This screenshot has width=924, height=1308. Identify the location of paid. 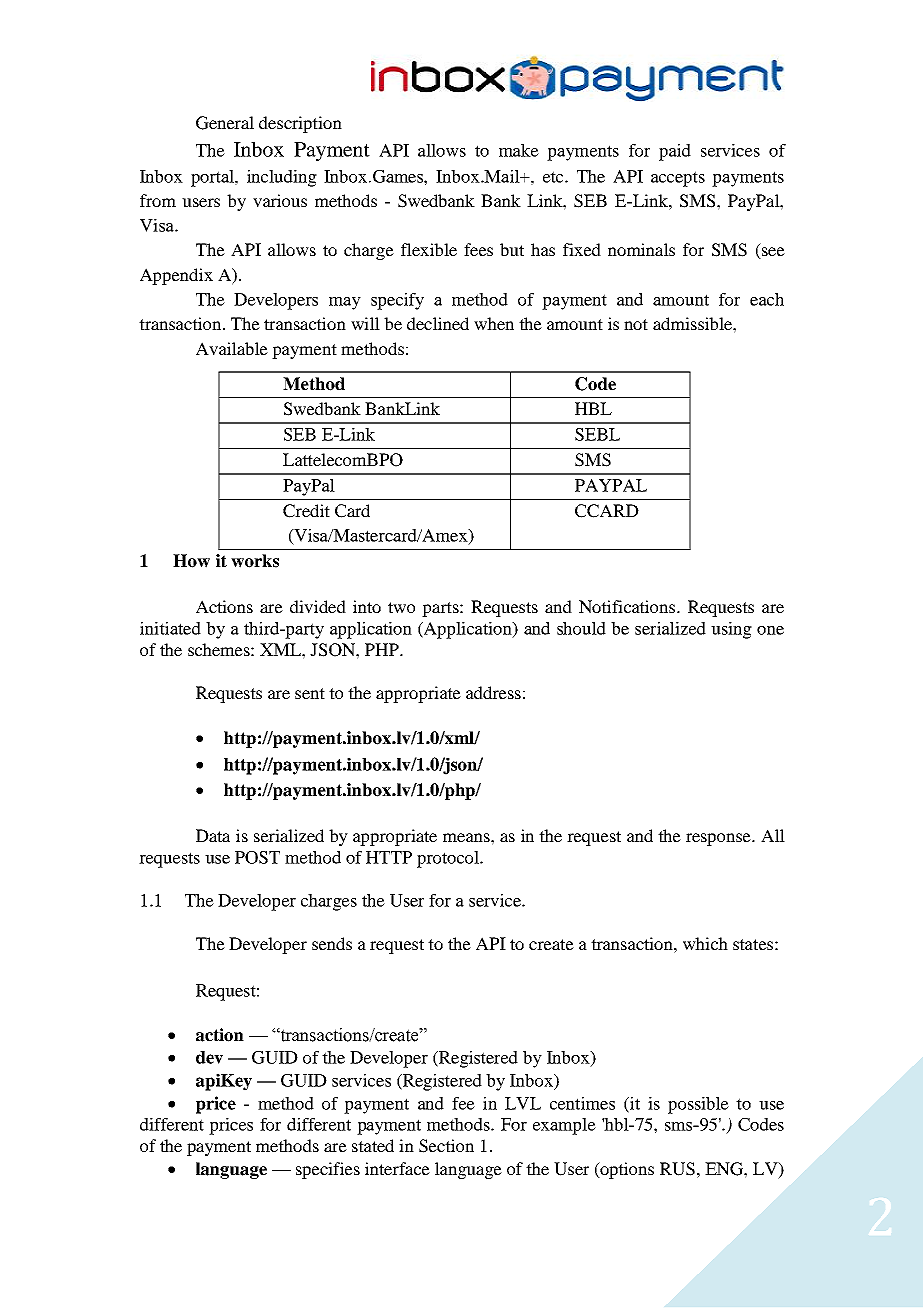
(675, 152).
